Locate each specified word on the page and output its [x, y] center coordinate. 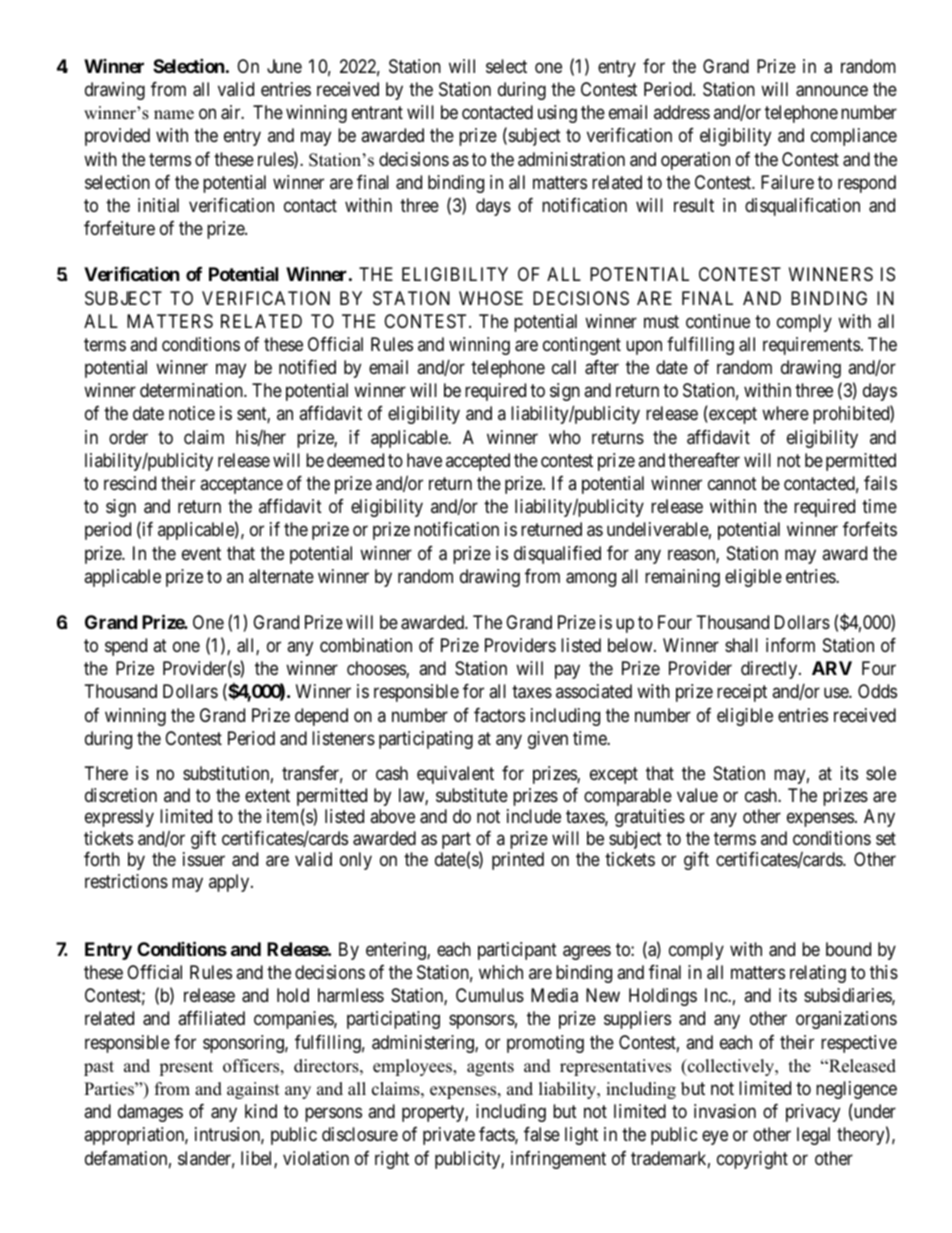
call [564, 367]
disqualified [557, 555]
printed [518, 861]
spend [126, 647]
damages [150, 1113]
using [557, 114]
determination [192, 390]
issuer [204, 859]
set [886, 838]
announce [832, 91]
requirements [811, 346]
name [174, 115]
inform [790, 645]
